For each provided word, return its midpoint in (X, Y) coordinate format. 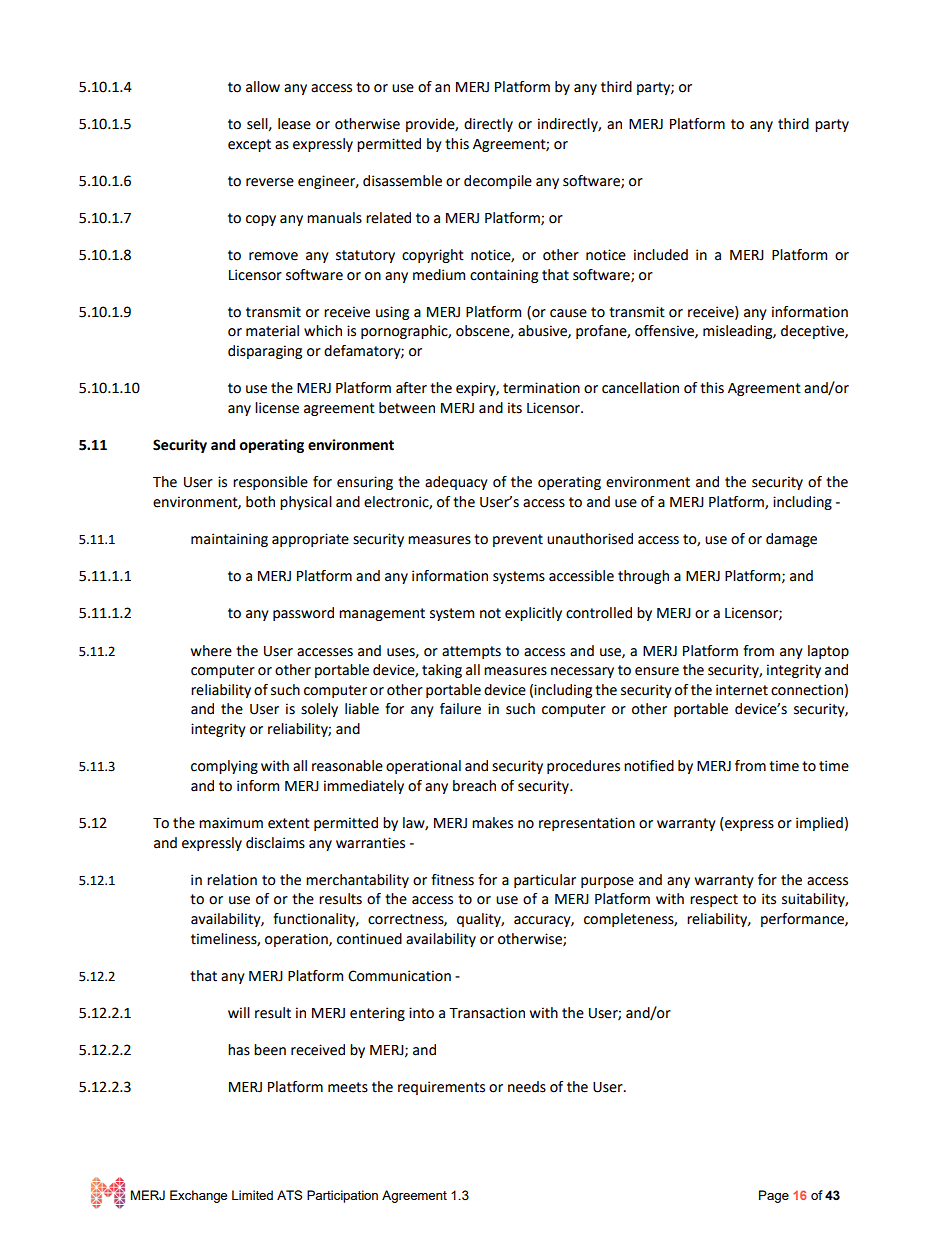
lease (294, 124)
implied (819, 824)
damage (791, 540)
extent (289, 823)
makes (492, 823)
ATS (289, 1195)
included (661, 255)
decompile (498, 182)
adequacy (456, 483)
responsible (270, 483)
